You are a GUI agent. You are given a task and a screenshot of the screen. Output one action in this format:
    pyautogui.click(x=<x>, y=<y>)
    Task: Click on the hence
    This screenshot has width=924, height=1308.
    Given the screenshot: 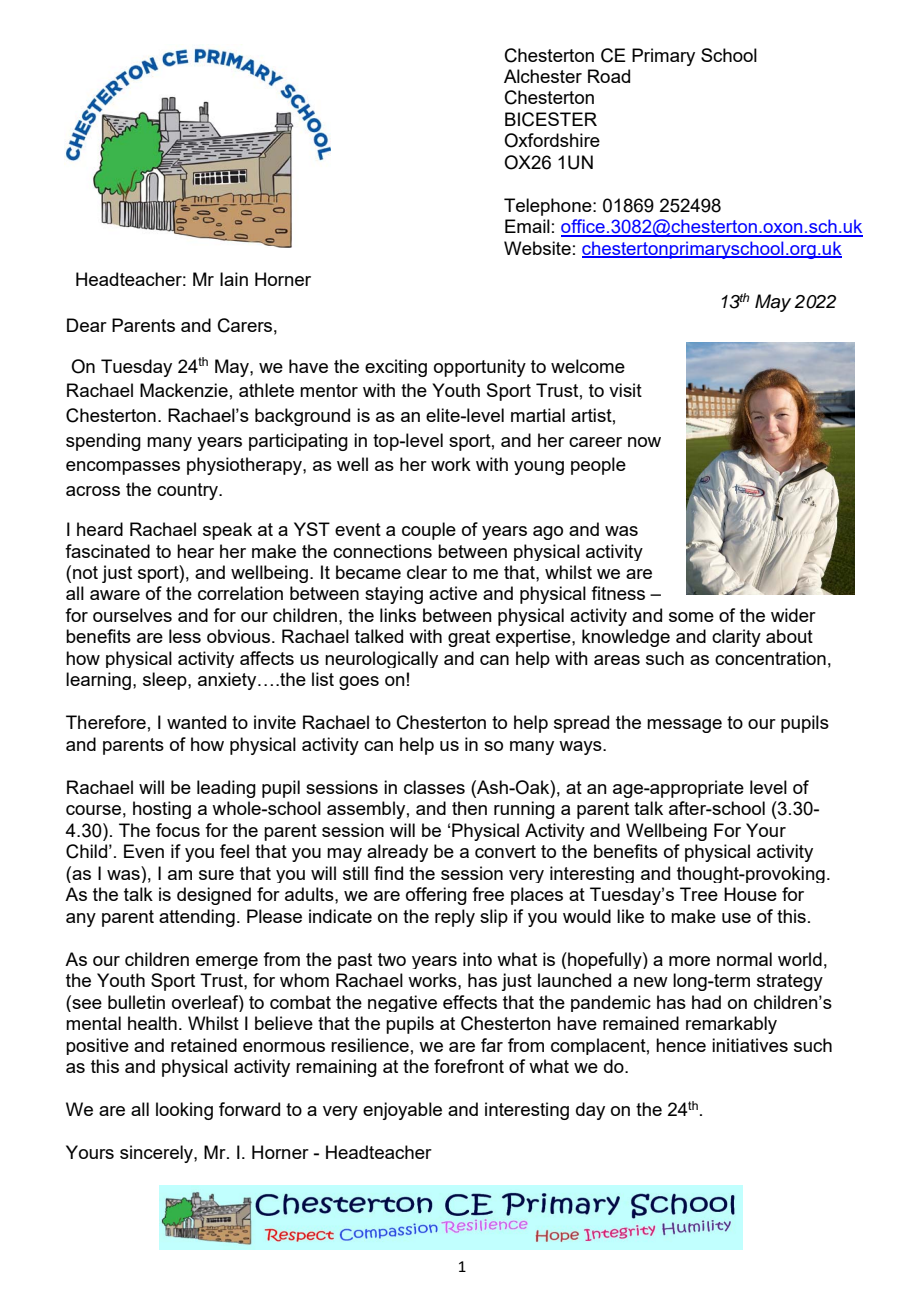 What is the action you would take?
    pyautogui.click(x=681, y=1045)
